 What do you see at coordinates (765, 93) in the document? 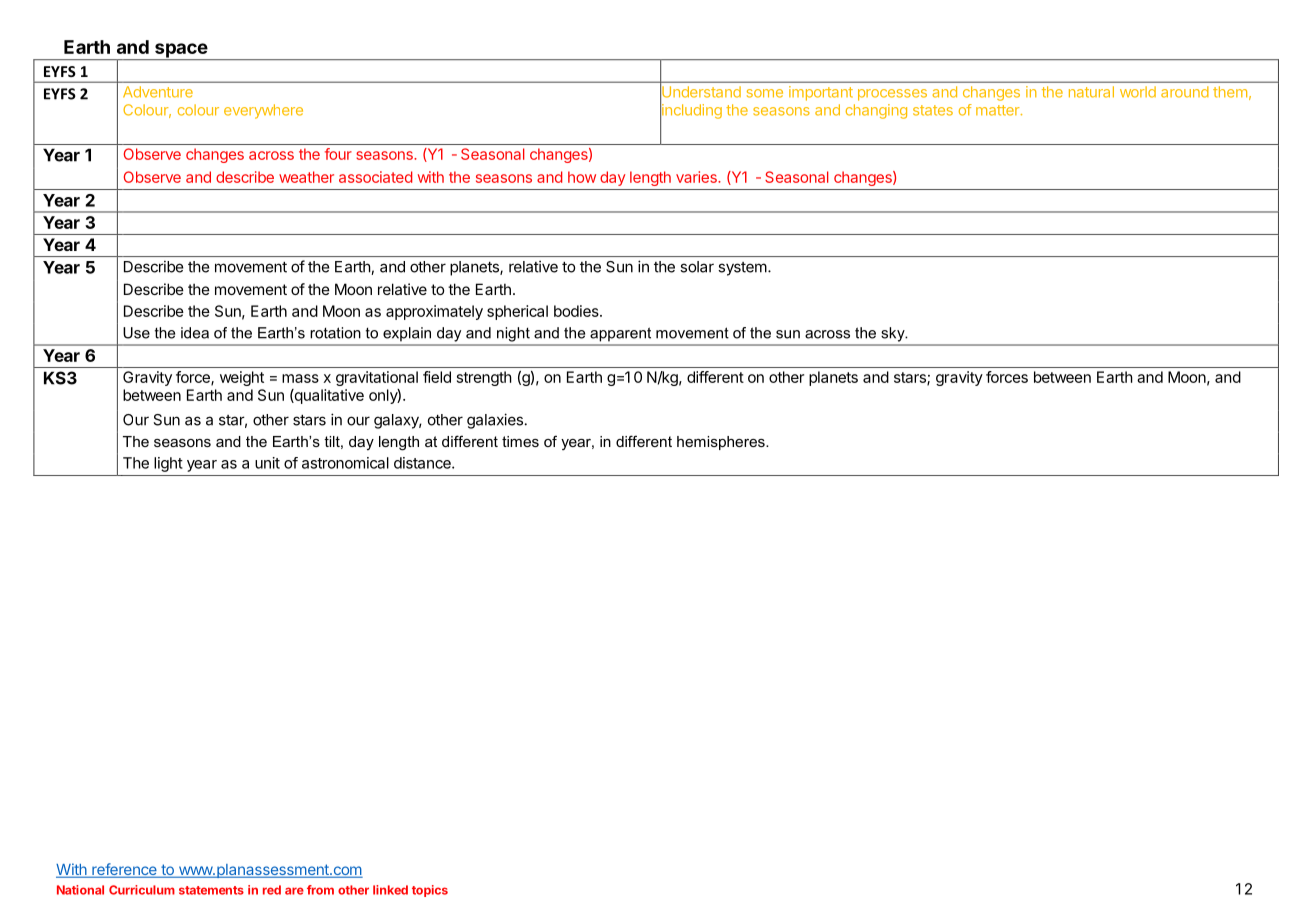
I see `some` at bounding box center [765, 93].
